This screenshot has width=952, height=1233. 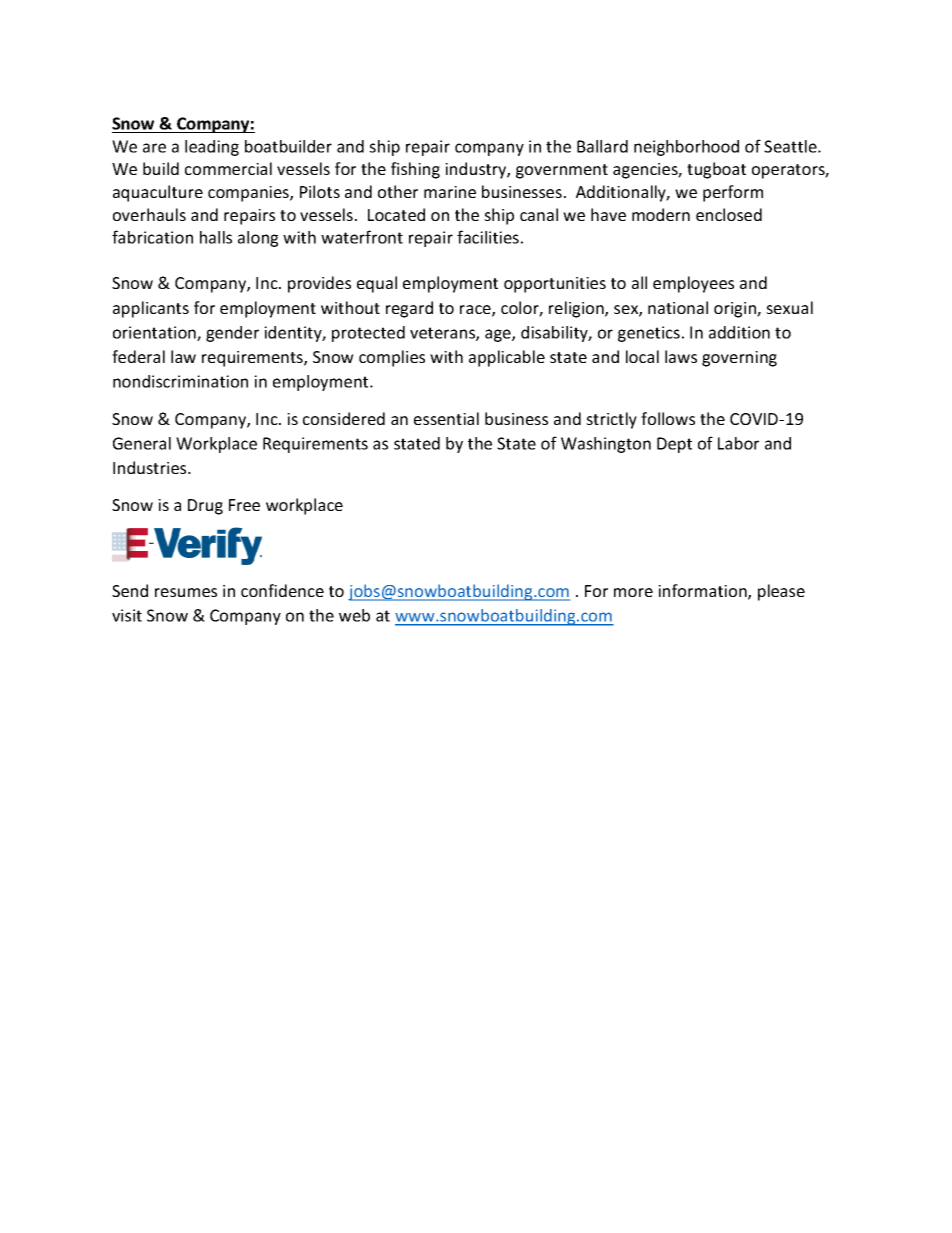 I want to click on gender, so click(x=232, y=334).
